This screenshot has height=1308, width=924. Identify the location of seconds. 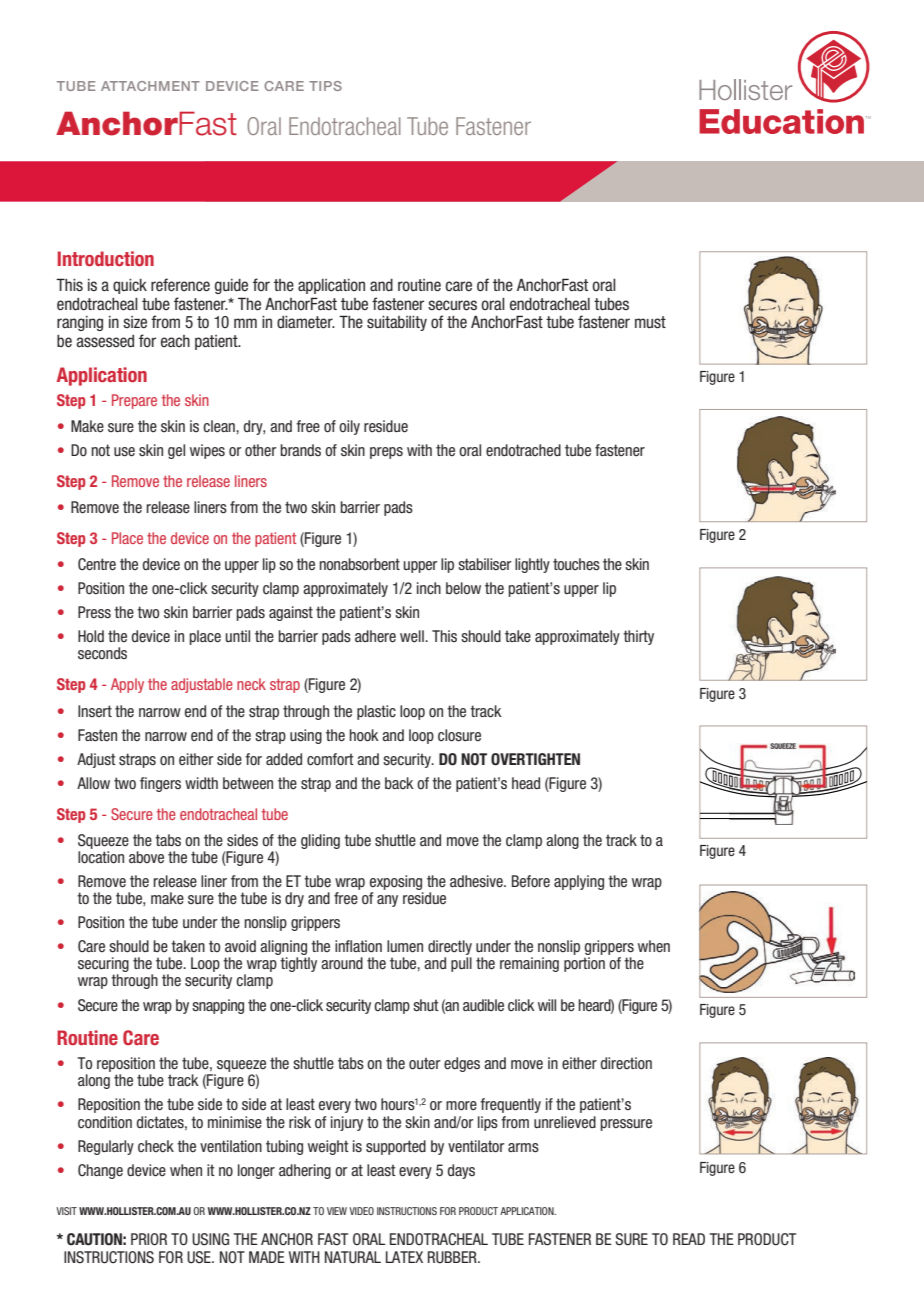
(102, 653).
